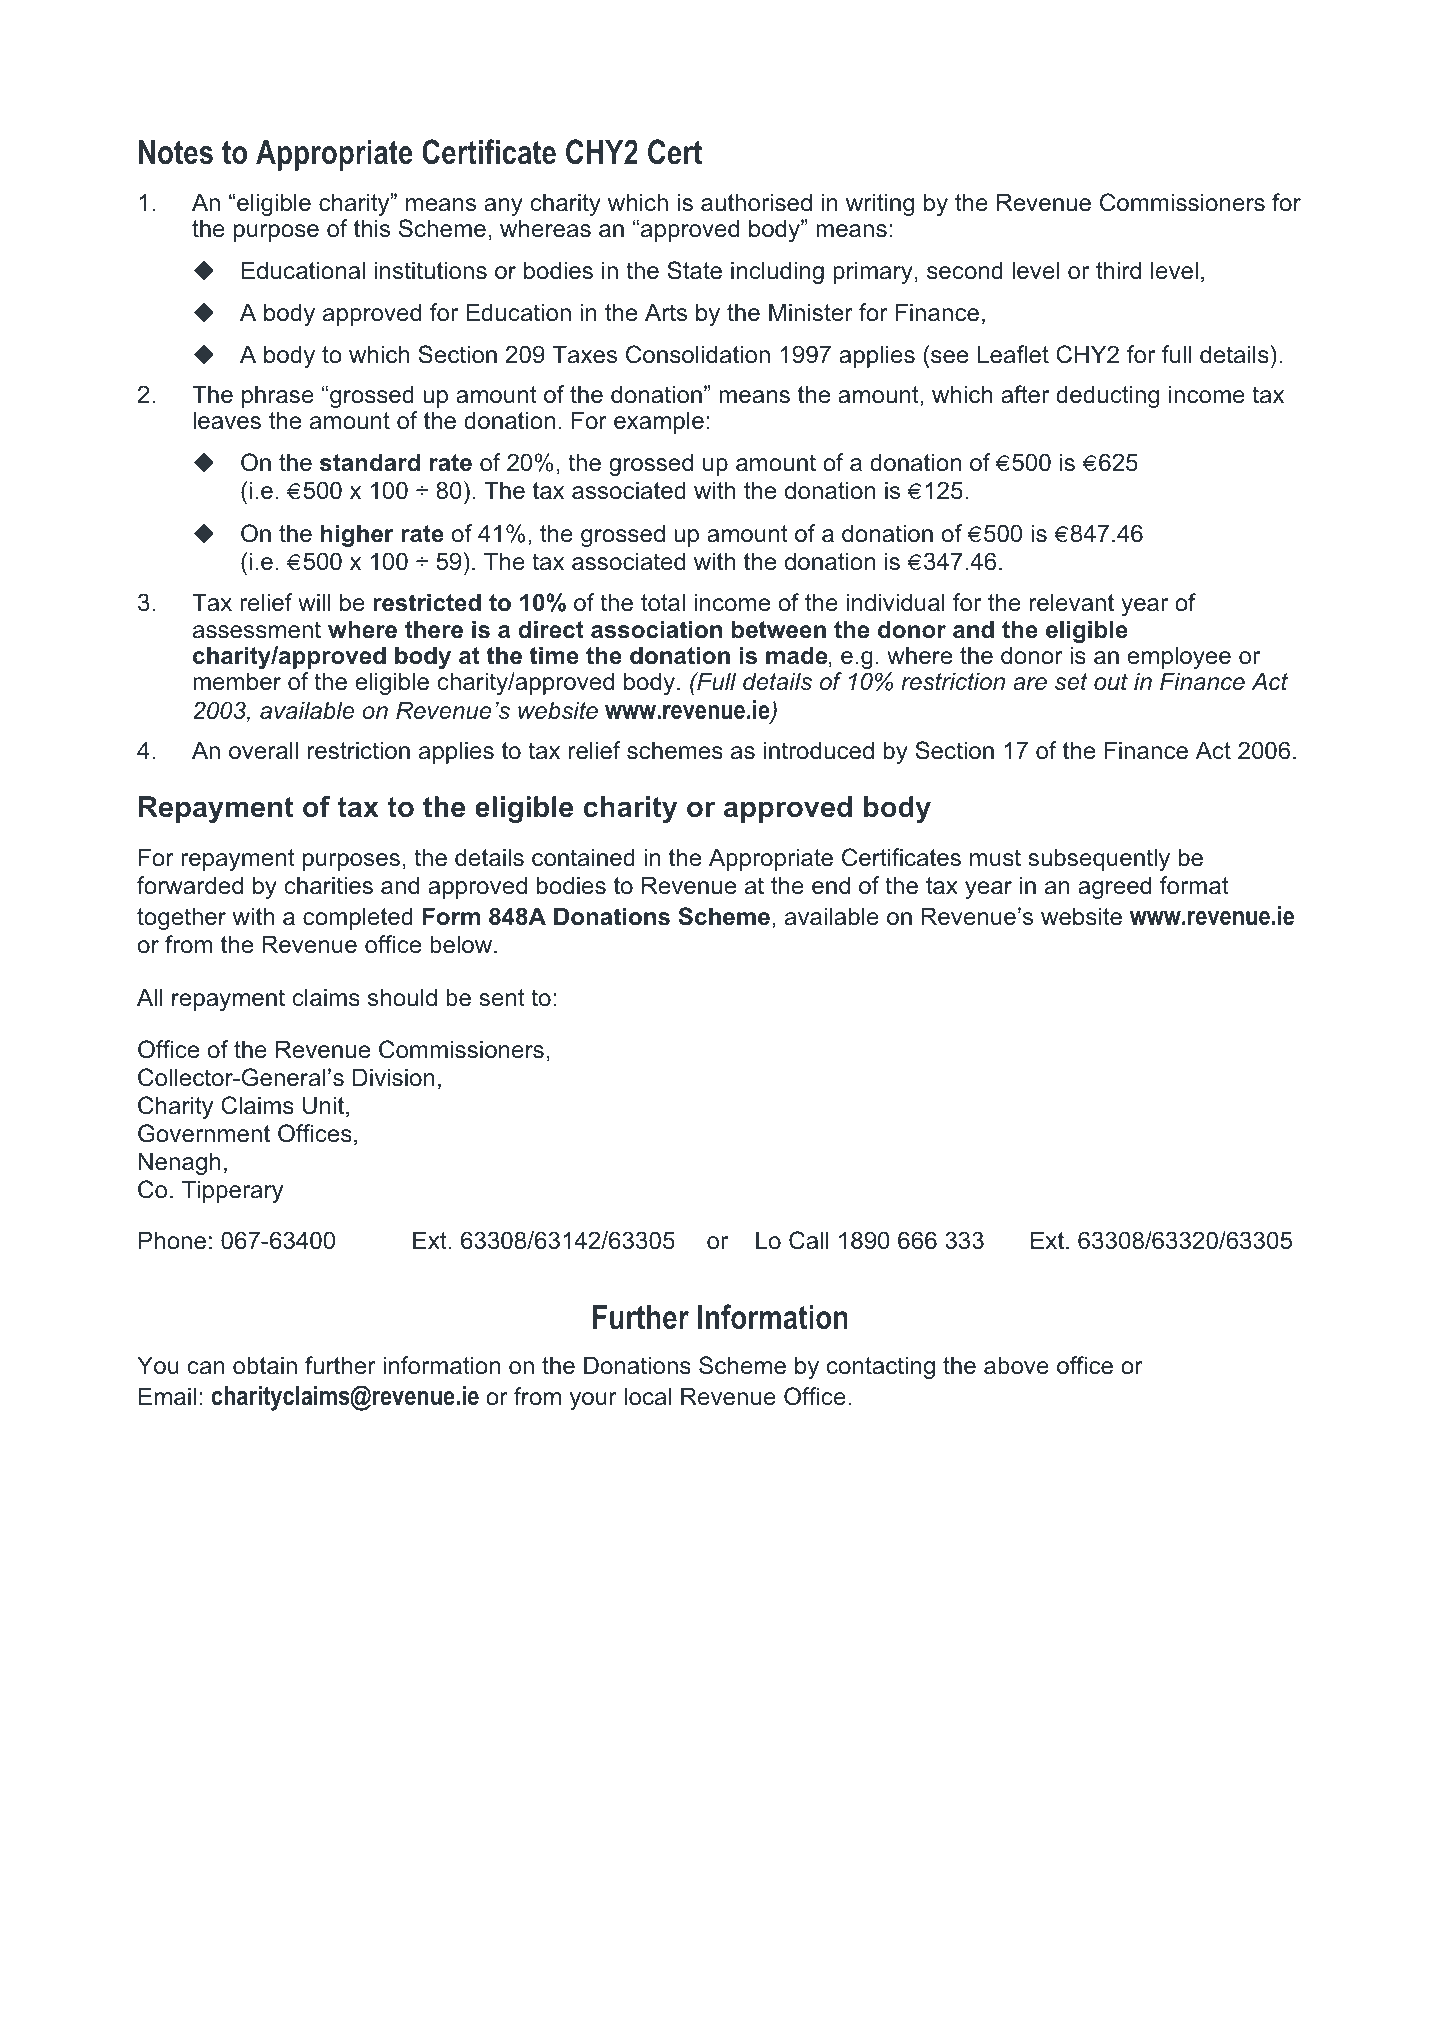  What do you see at coordinates (372, 228) in the screenshot?
I see `this` at bounding box center [372, 228].
